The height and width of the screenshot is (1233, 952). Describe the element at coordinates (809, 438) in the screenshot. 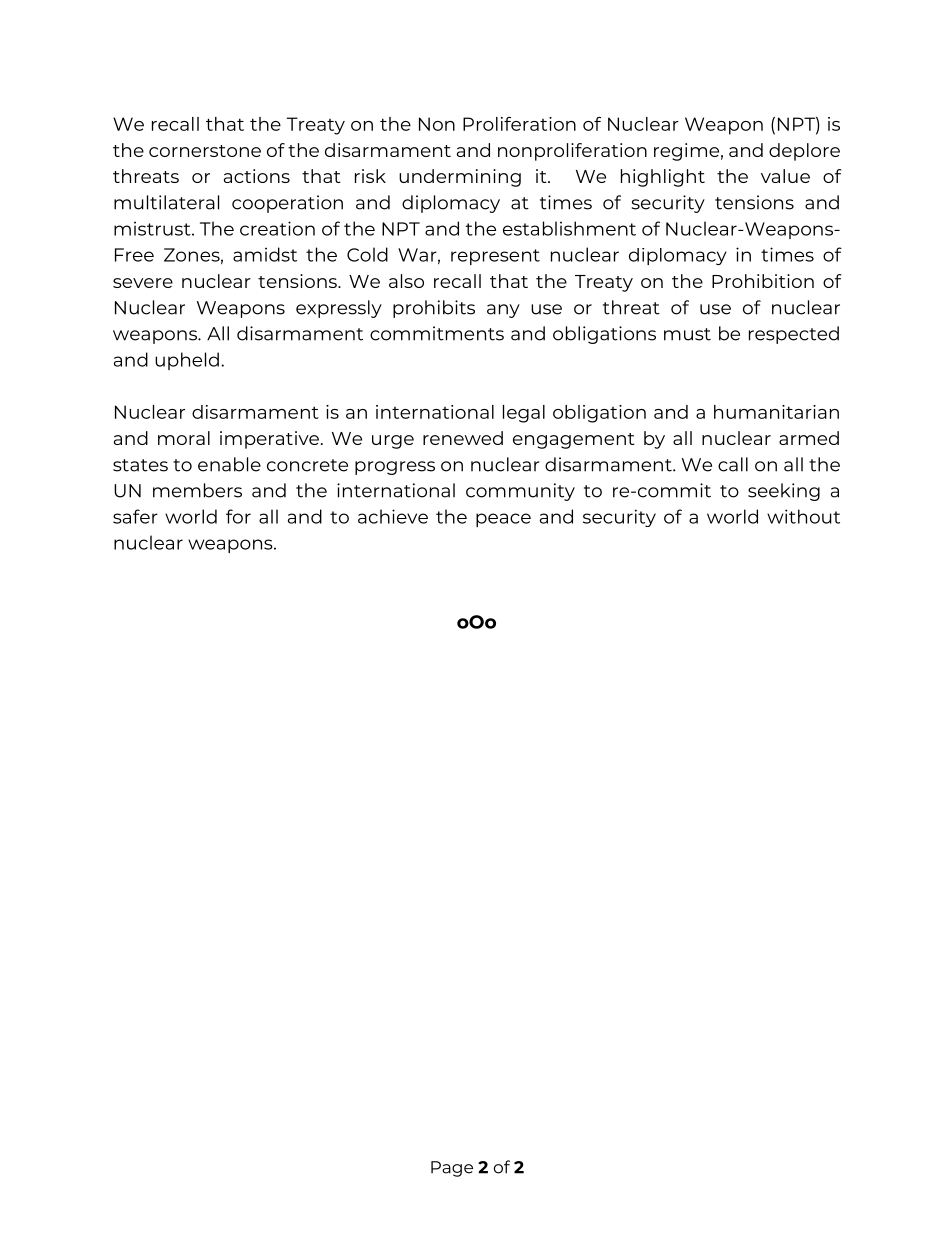

I see `armed` at that location.
